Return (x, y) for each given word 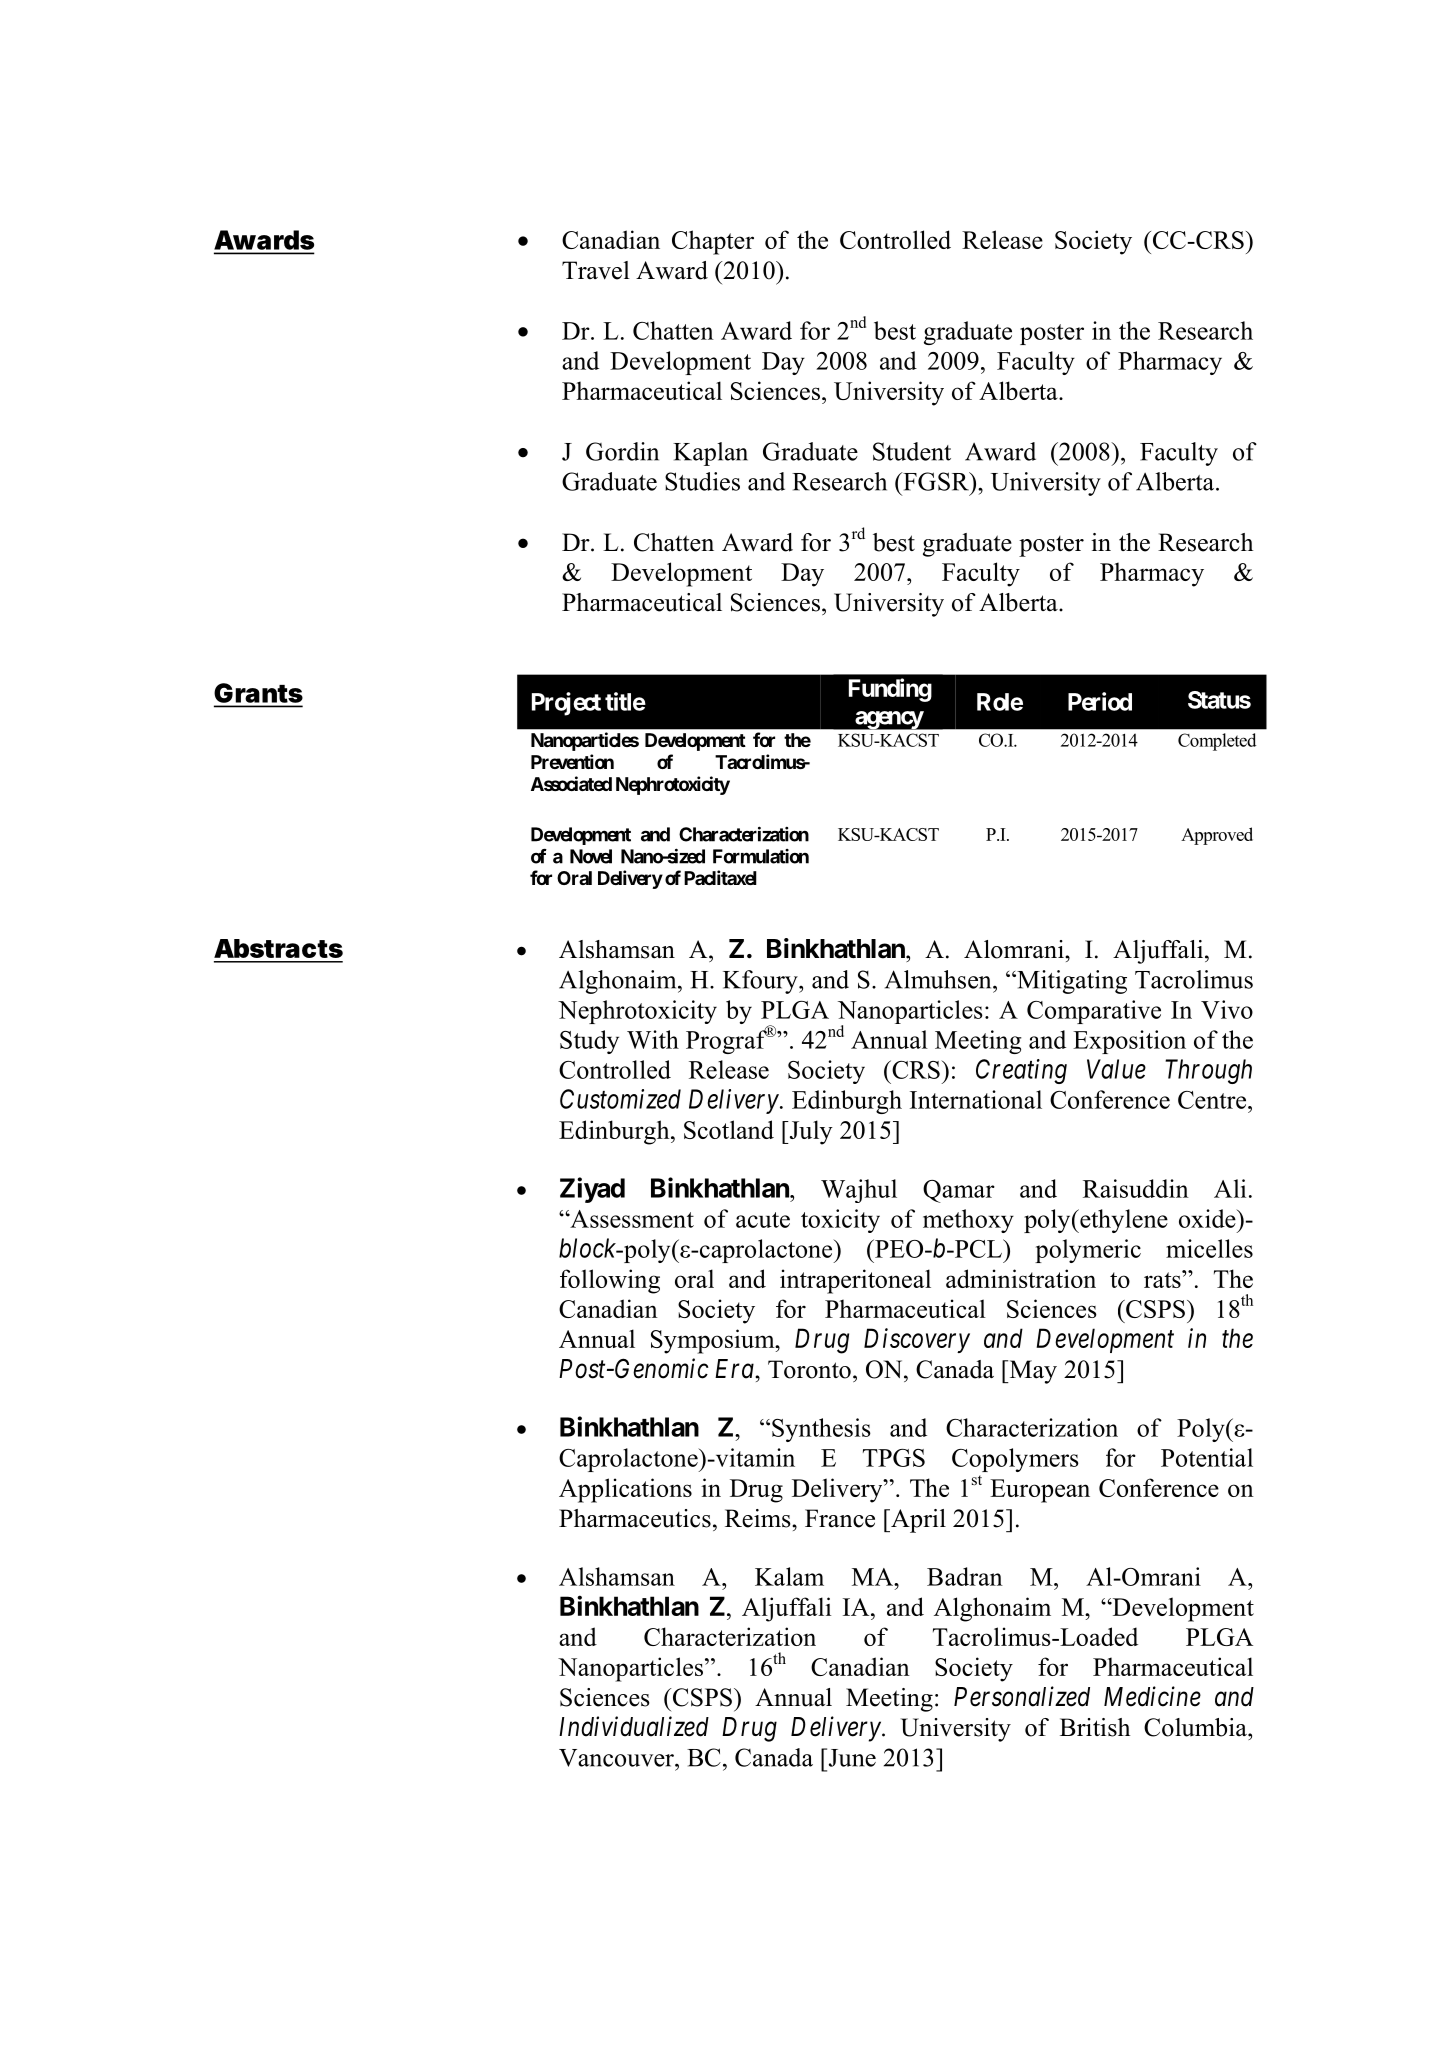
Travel (596, 270)
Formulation (761, 856)
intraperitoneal (855, 1281)
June (851, 1757)
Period (1100, 701)
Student (912, 451)
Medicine (1152, 1696)
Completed (1217, 742)
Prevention (572, 761)
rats (1163, 1279)
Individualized (634, 1726)
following (610, 1281)
